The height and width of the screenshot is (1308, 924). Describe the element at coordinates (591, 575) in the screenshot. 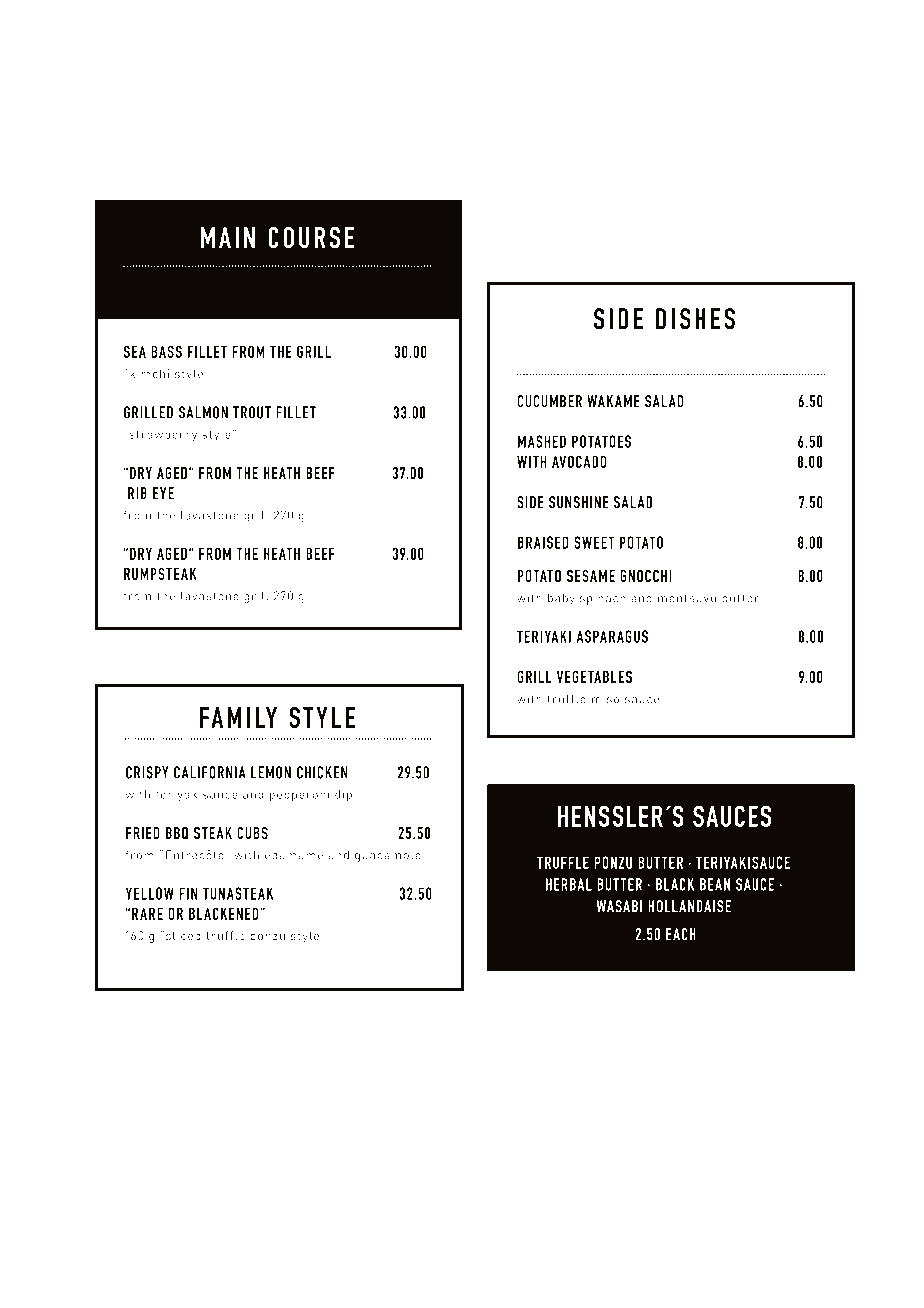

I see `SESAME` at that location.
